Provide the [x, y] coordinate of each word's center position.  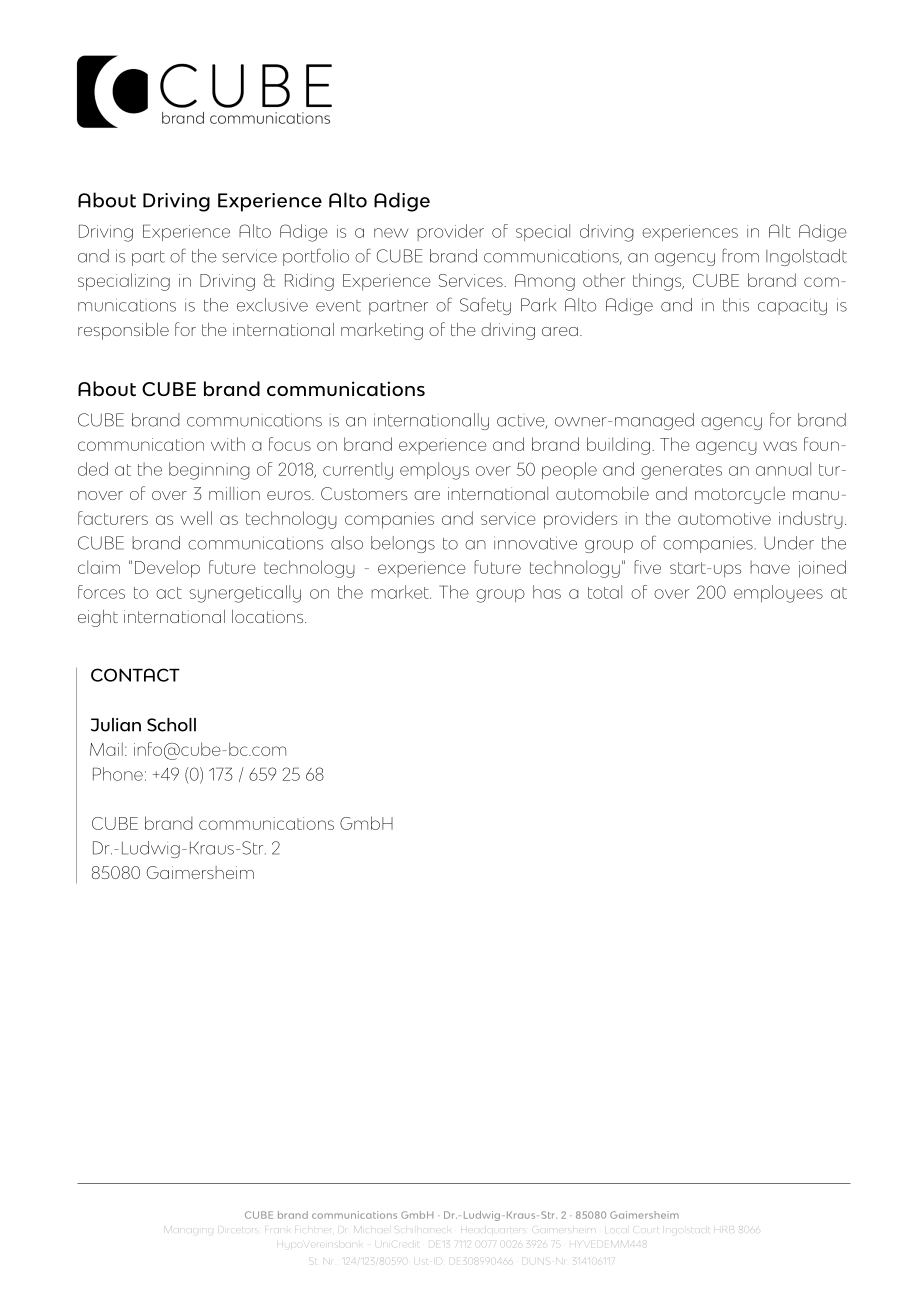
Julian [116, 725]
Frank [278, 1229]
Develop [167, 569]
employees [778, 594]
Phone [118, 774]
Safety [485, 306]
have [770, 567]
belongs [403, 544]
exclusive [272, 305]
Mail [106, 749]
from [740, 255]
